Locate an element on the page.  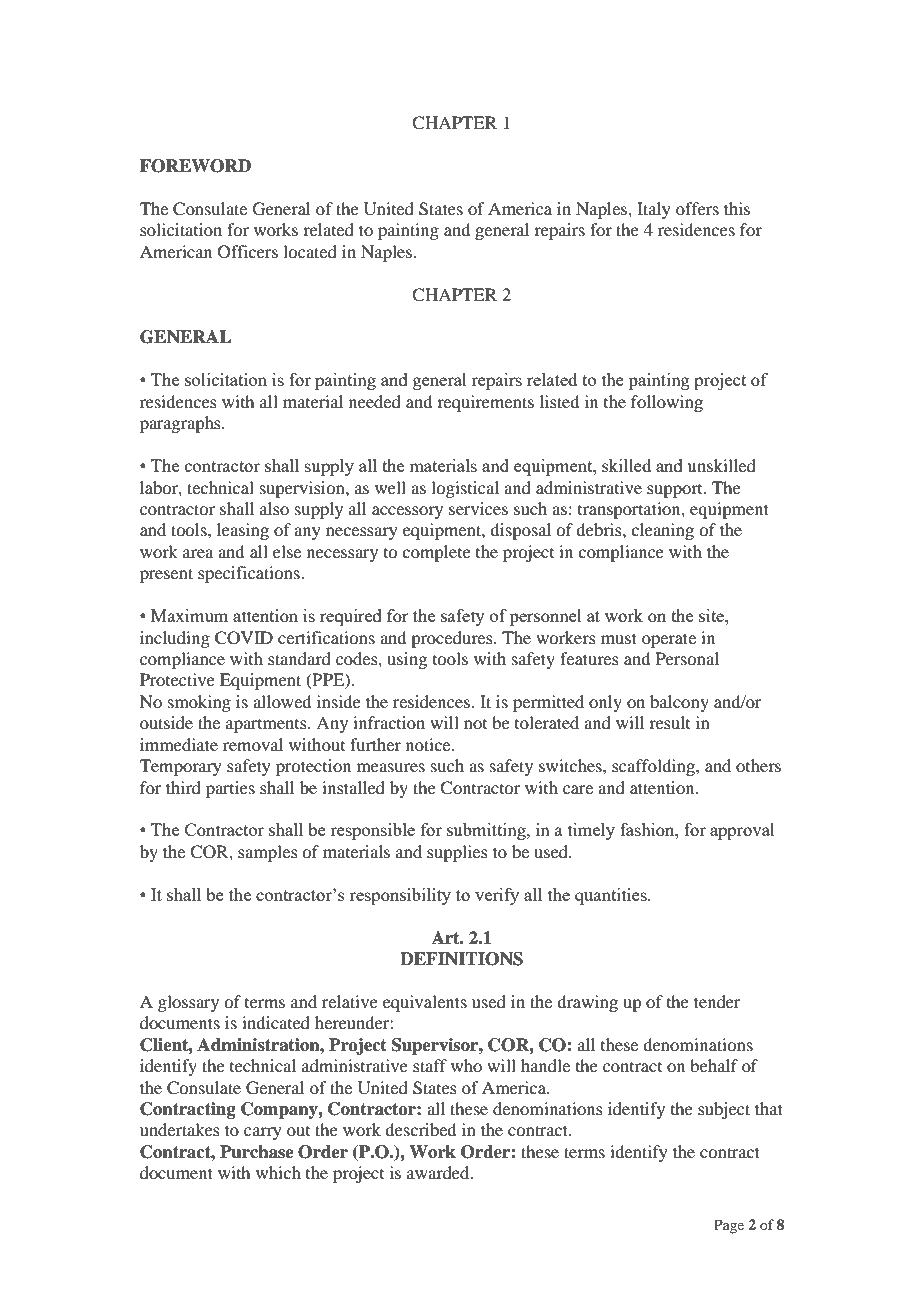
awarded is located at coordinates (439, 1172).
